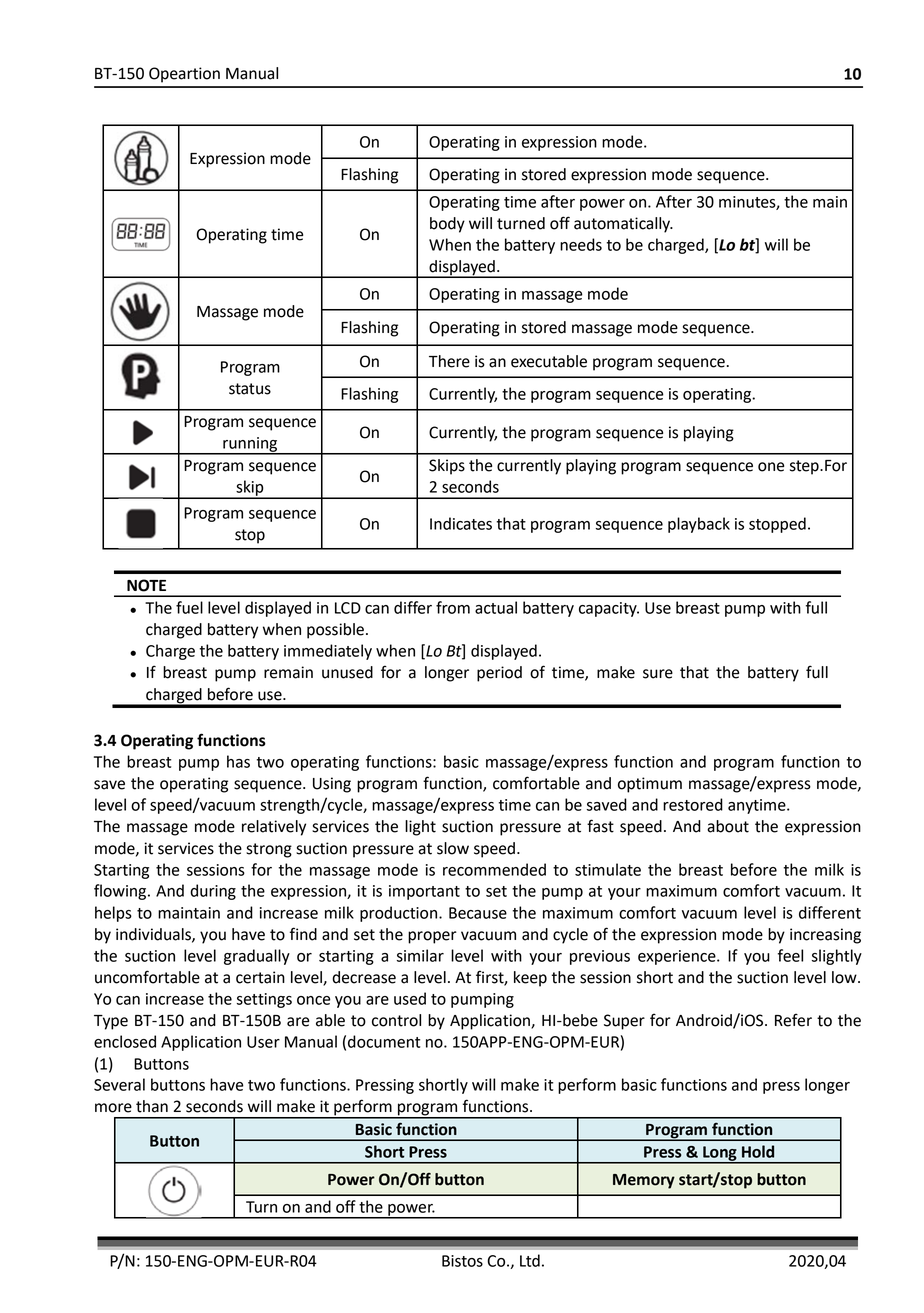 The width and height of the screenshot is (924, 1313). I want to click on status, so click(250, 389).
